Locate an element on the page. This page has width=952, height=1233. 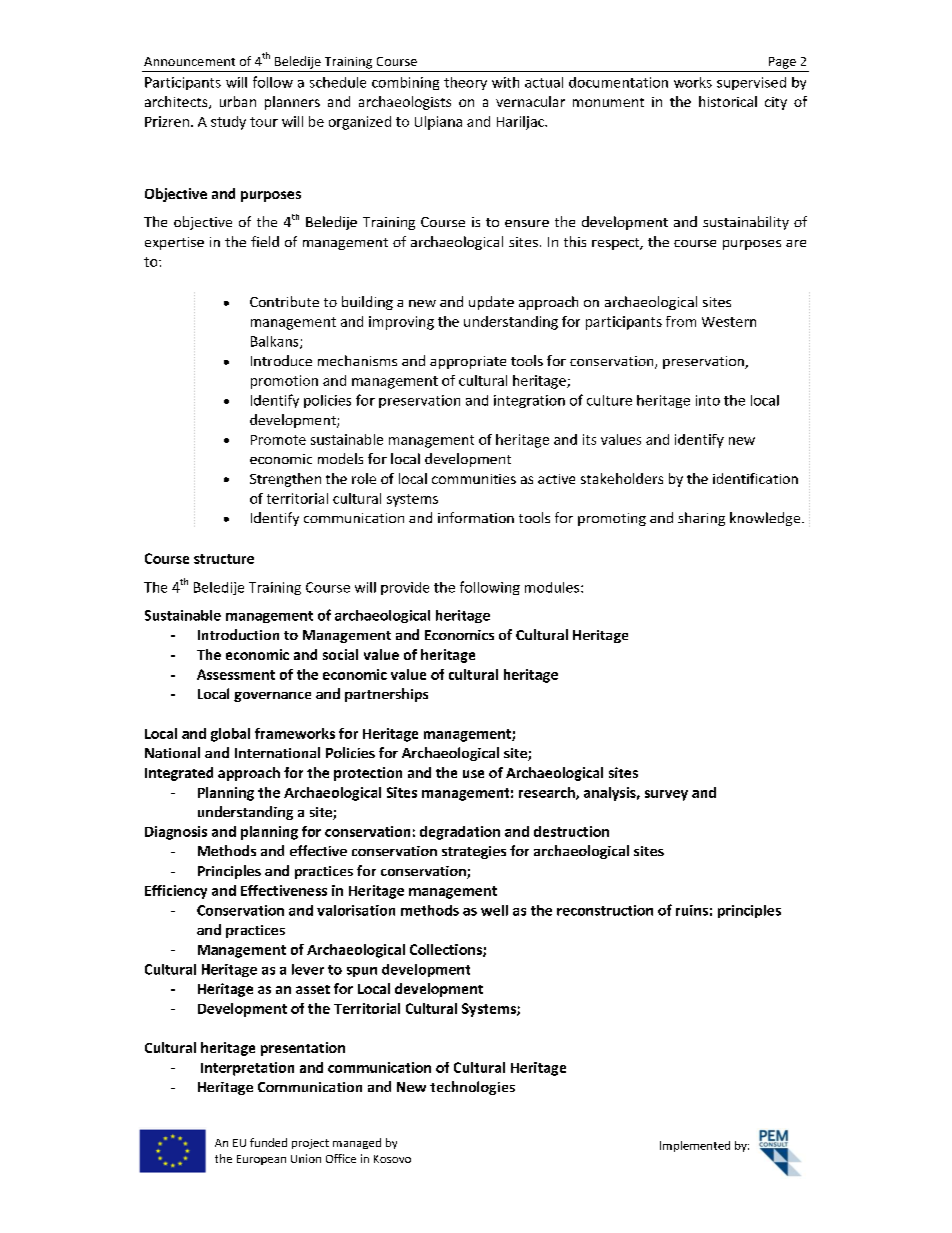
into is located at coordinates (708, 400).
